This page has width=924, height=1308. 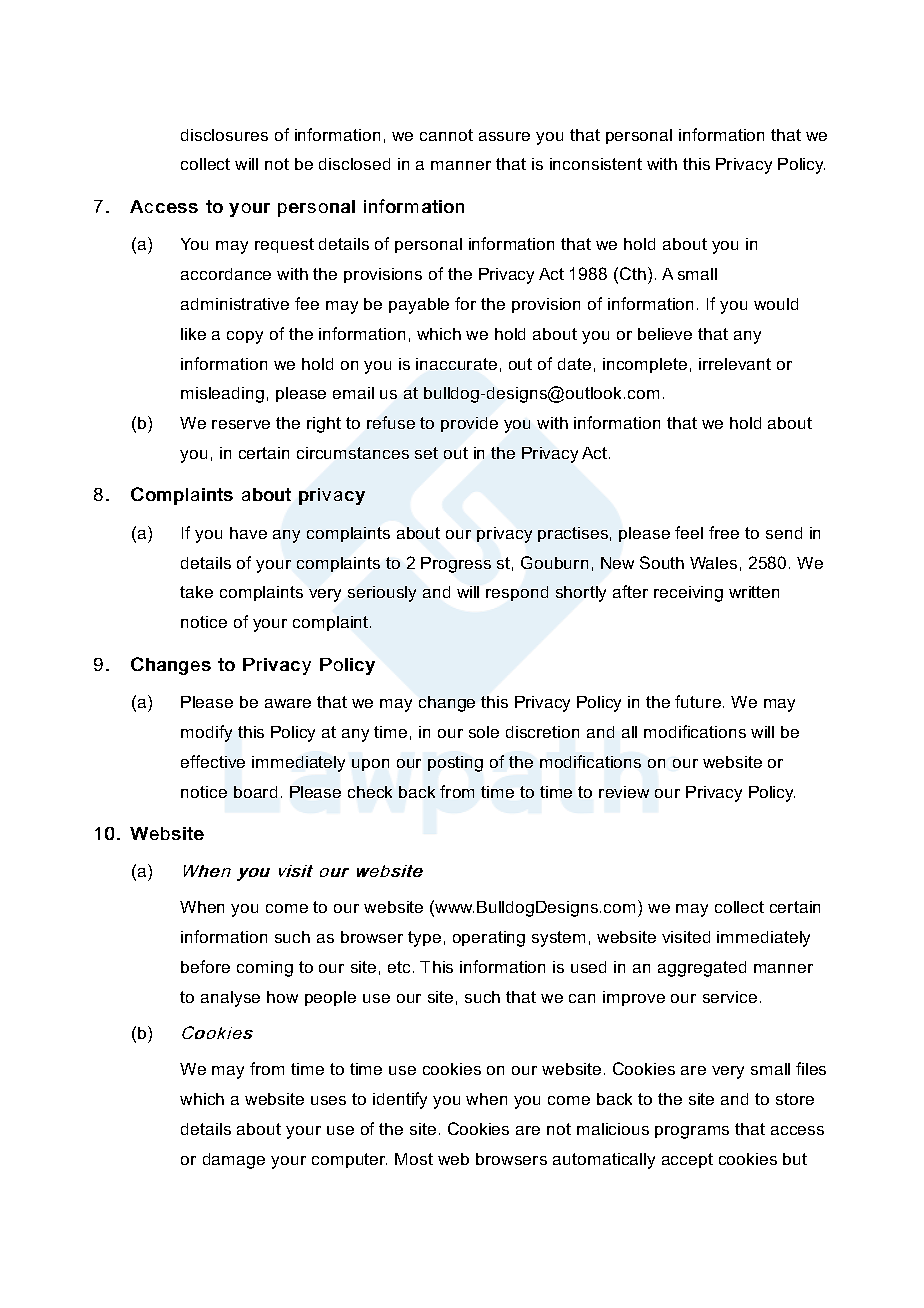 I want to click on operating, so click(x=489, y=939).
